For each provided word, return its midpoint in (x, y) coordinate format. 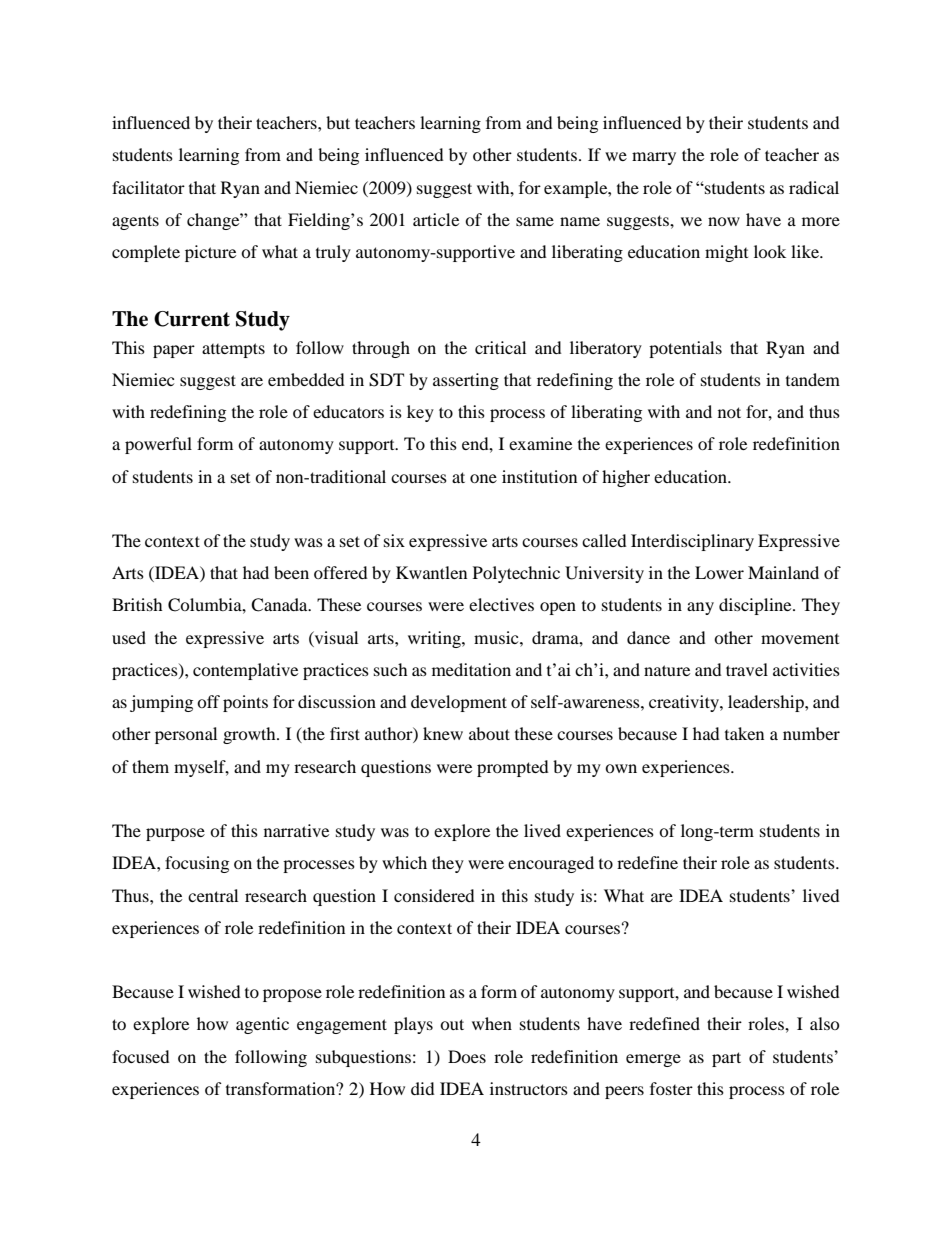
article (436, 219)
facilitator (148, 187)
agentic (262, 1025)
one (483, 478)
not (729, 412)
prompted (513, 768)
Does (467, 1056)
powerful (158, 445)
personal (186, 735)
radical (814, 187)
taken (744, 733)
